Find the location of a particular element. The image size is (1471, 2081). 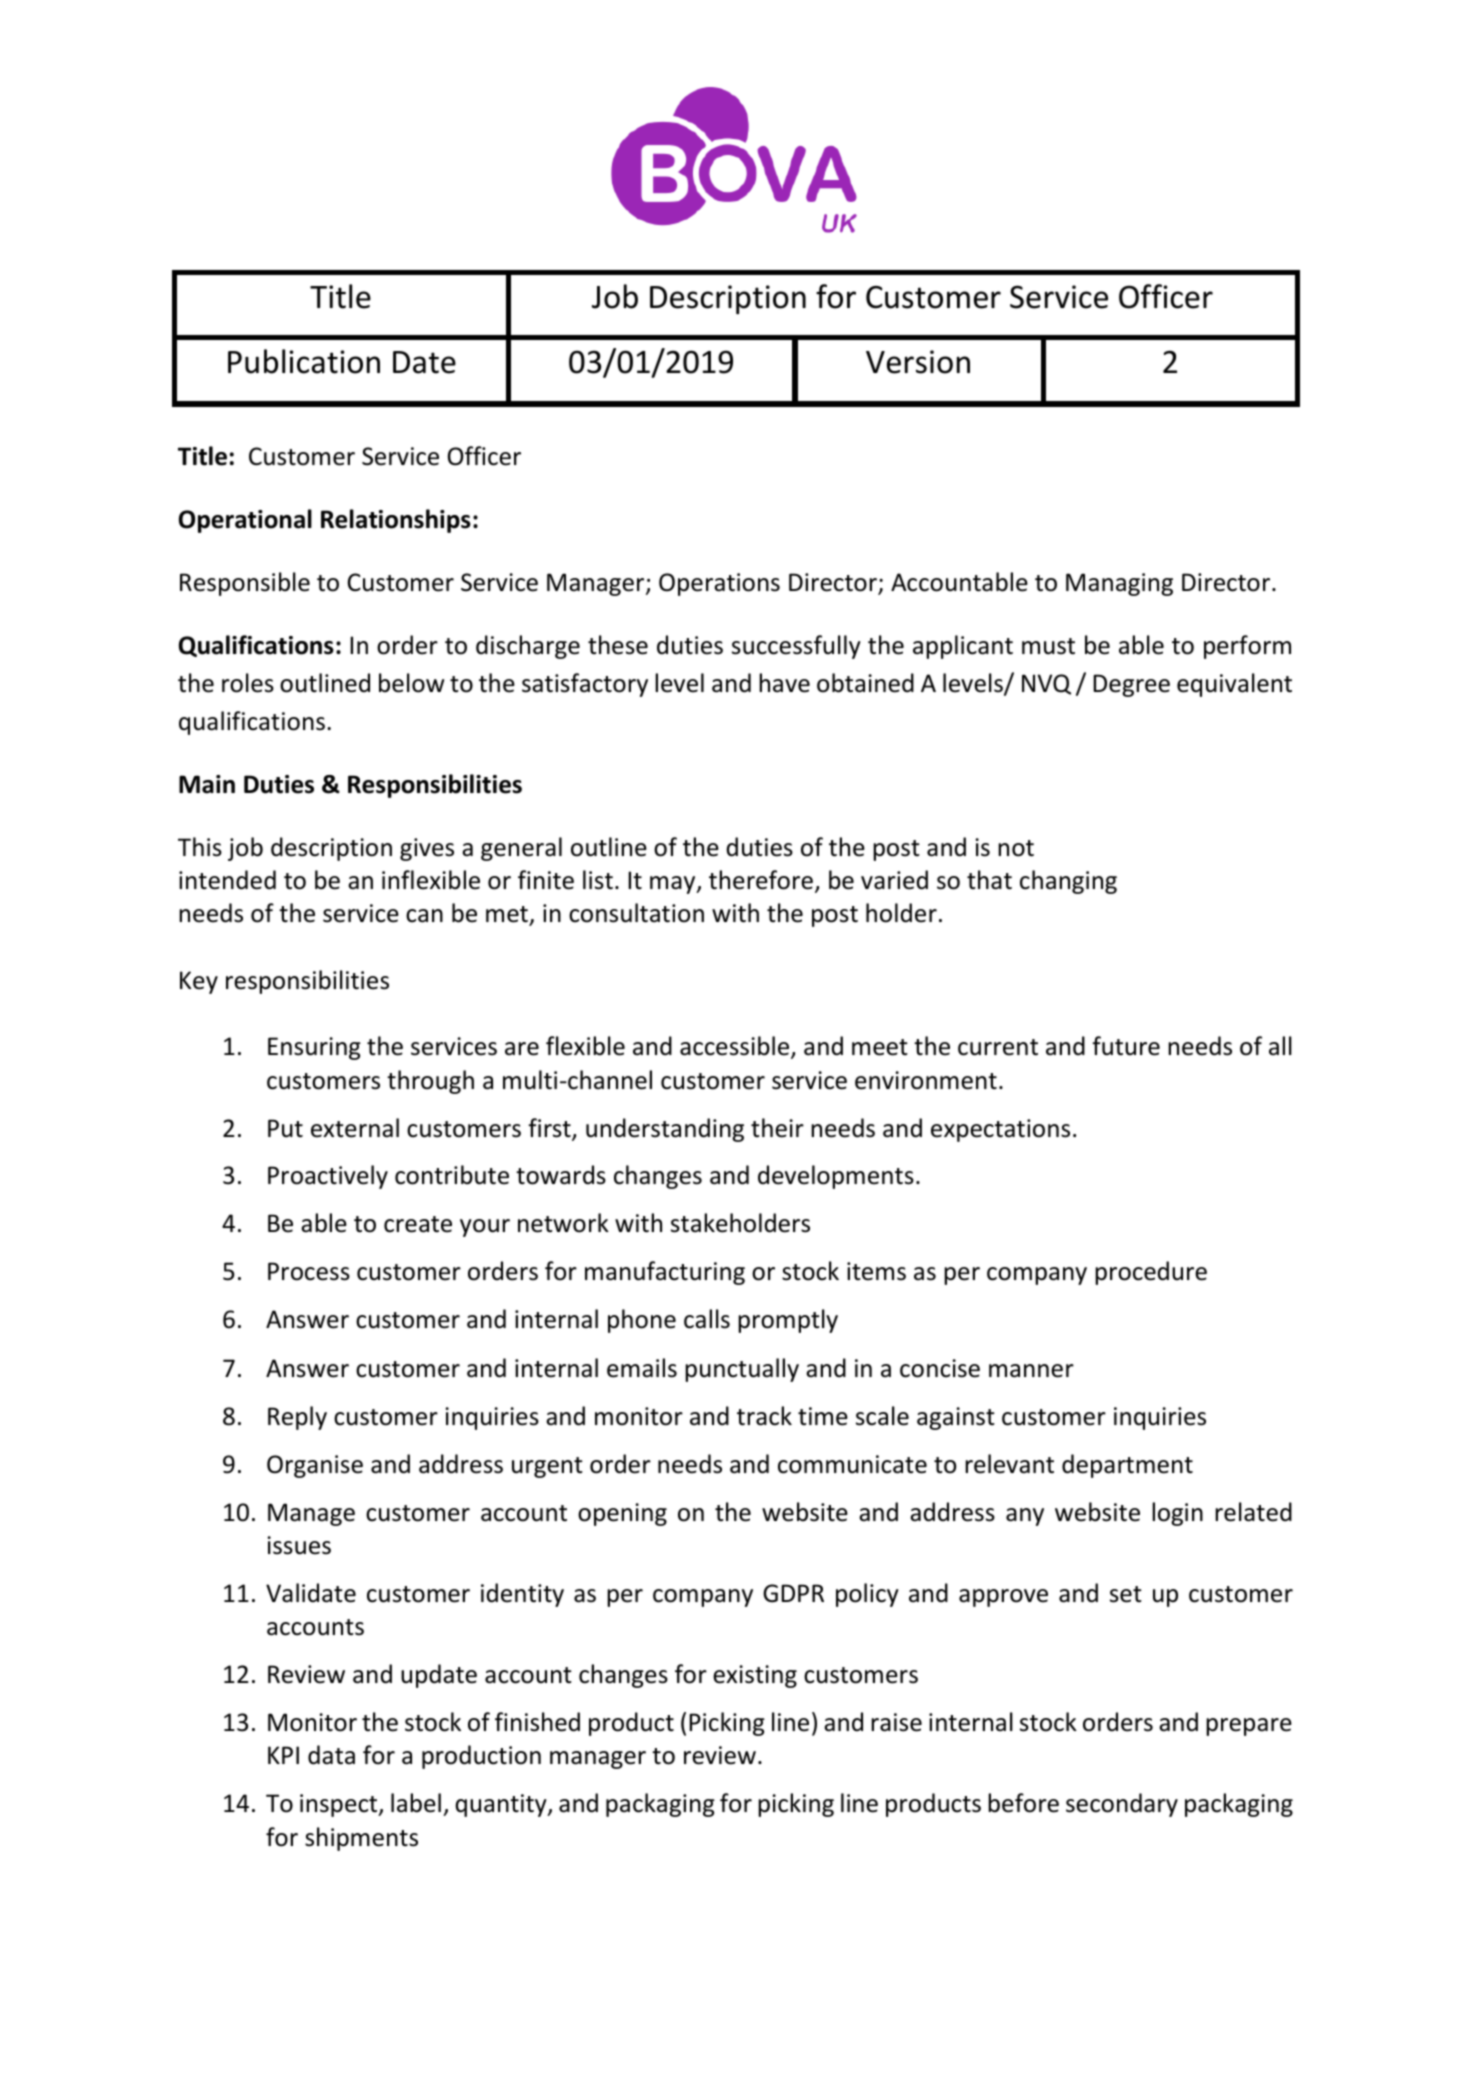

changing is located at coordinates (1068, 882).
